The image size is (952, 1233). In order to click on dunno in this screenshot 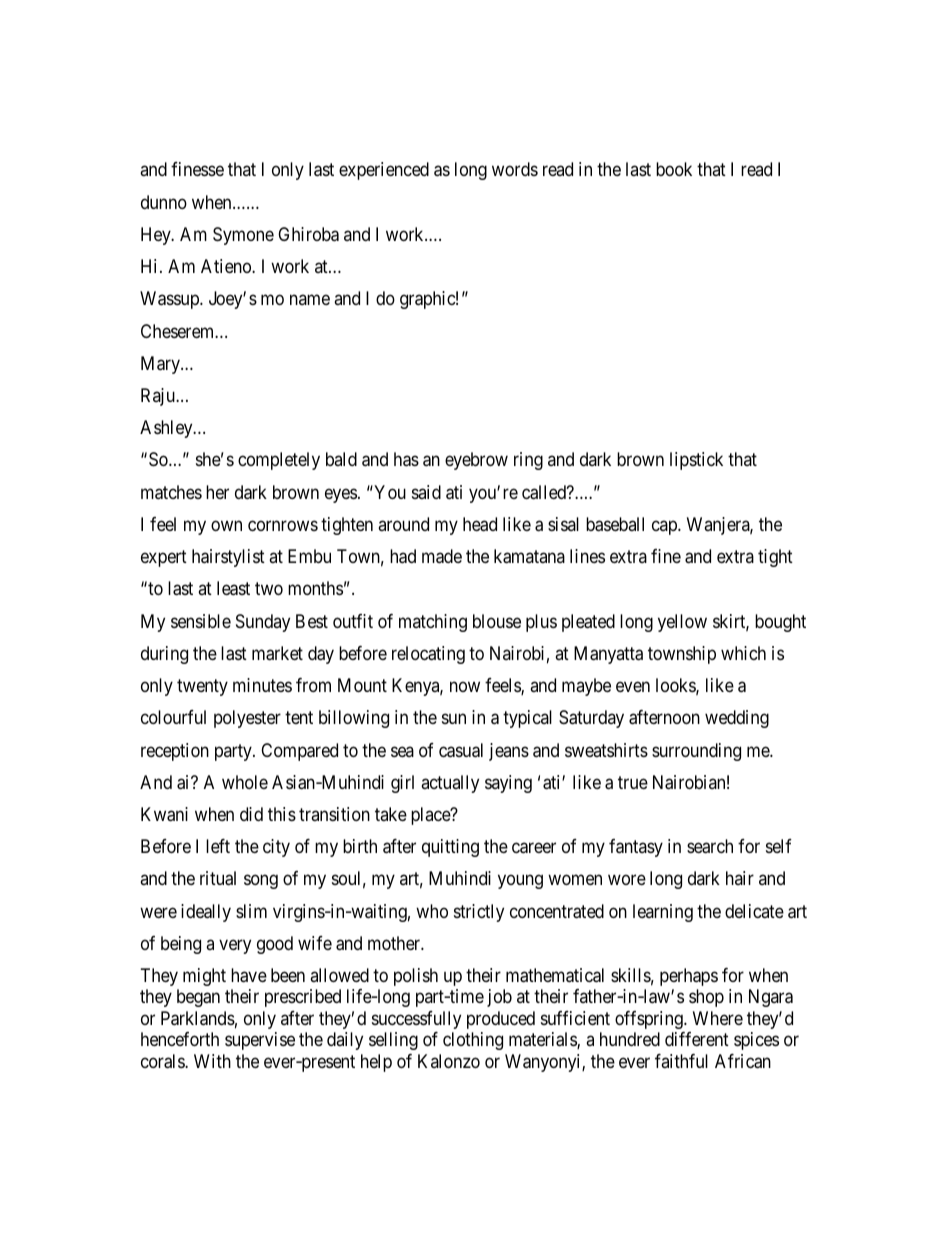, I will do `click(164, 202)`.
